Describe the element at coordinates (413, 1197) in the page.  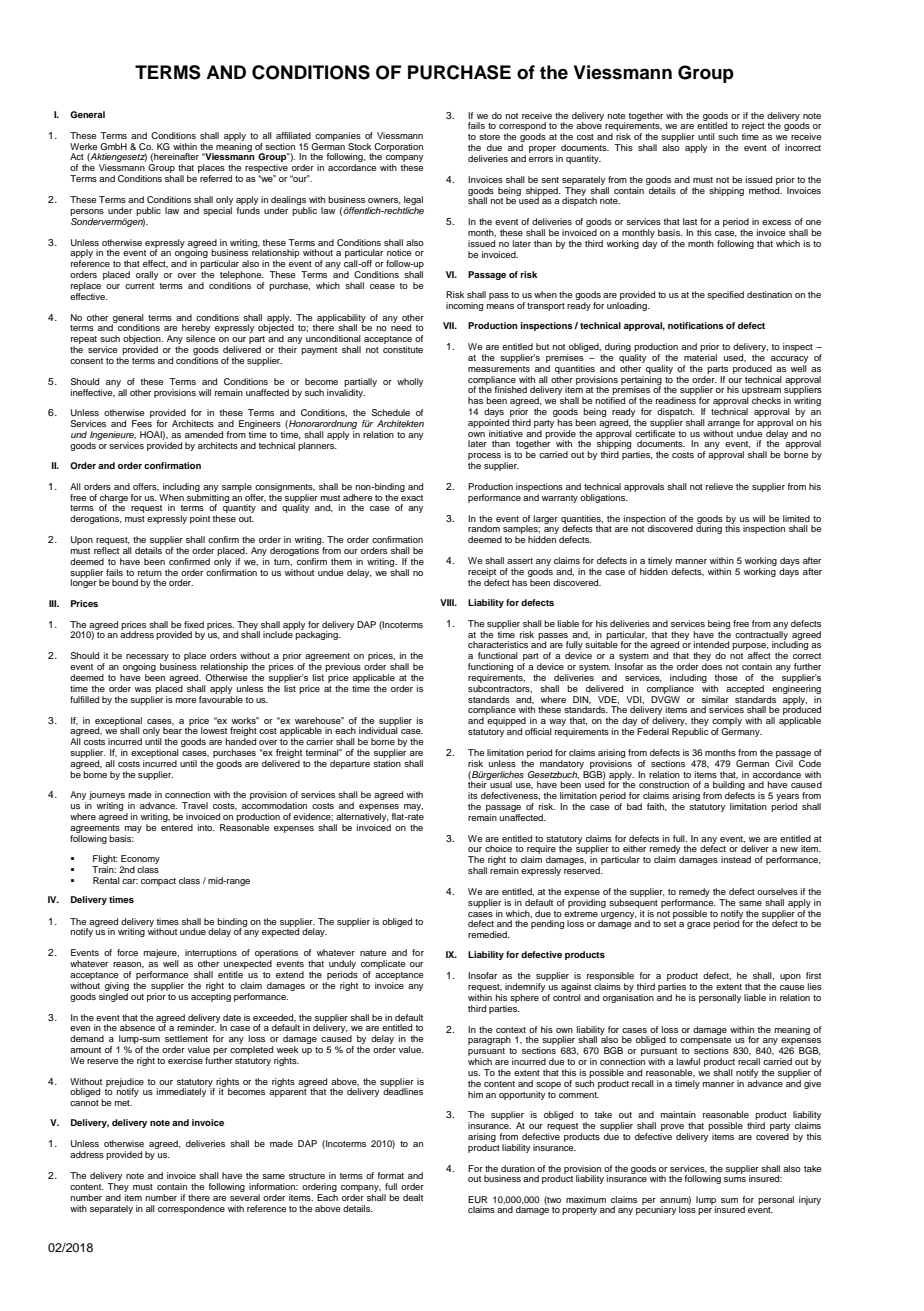
I see `dealt` at that location.
